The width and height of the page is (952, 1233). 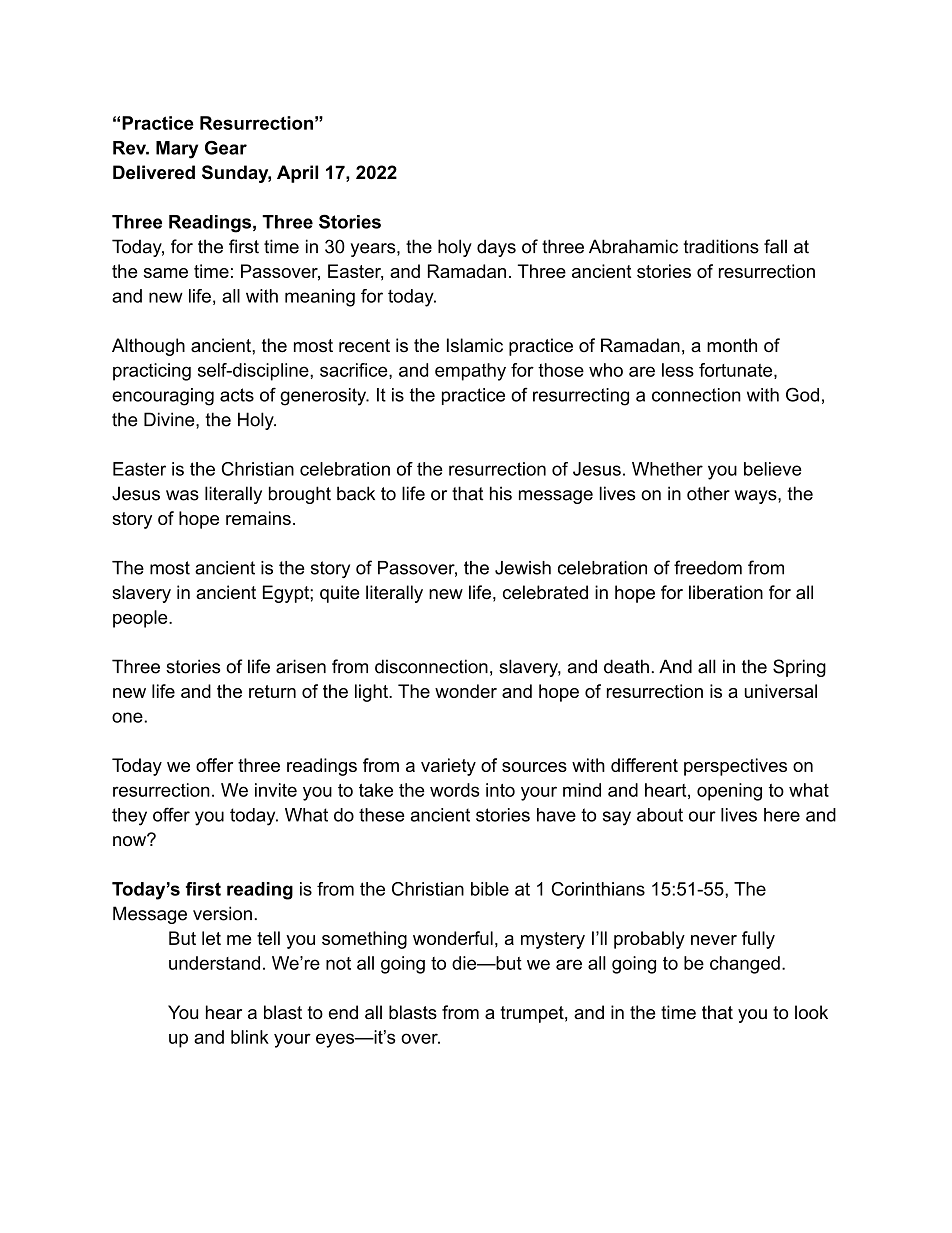 What do you see at coordinates (276, 790) in the page?
I see `invite` at bounding box center [276, 790].
